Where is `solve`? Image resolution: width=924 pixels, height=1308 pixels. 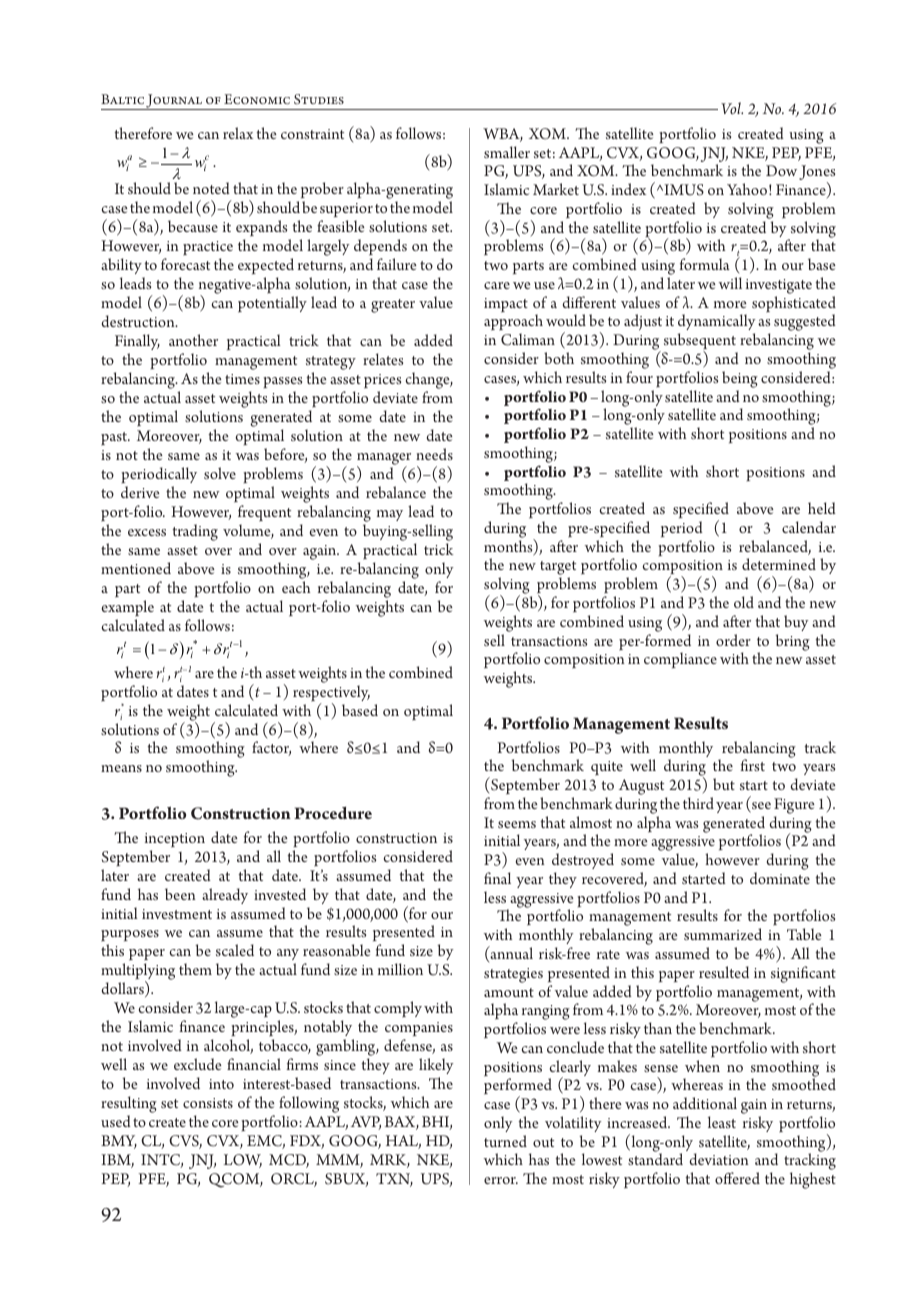 solve is located at coordinates (220, 473).
